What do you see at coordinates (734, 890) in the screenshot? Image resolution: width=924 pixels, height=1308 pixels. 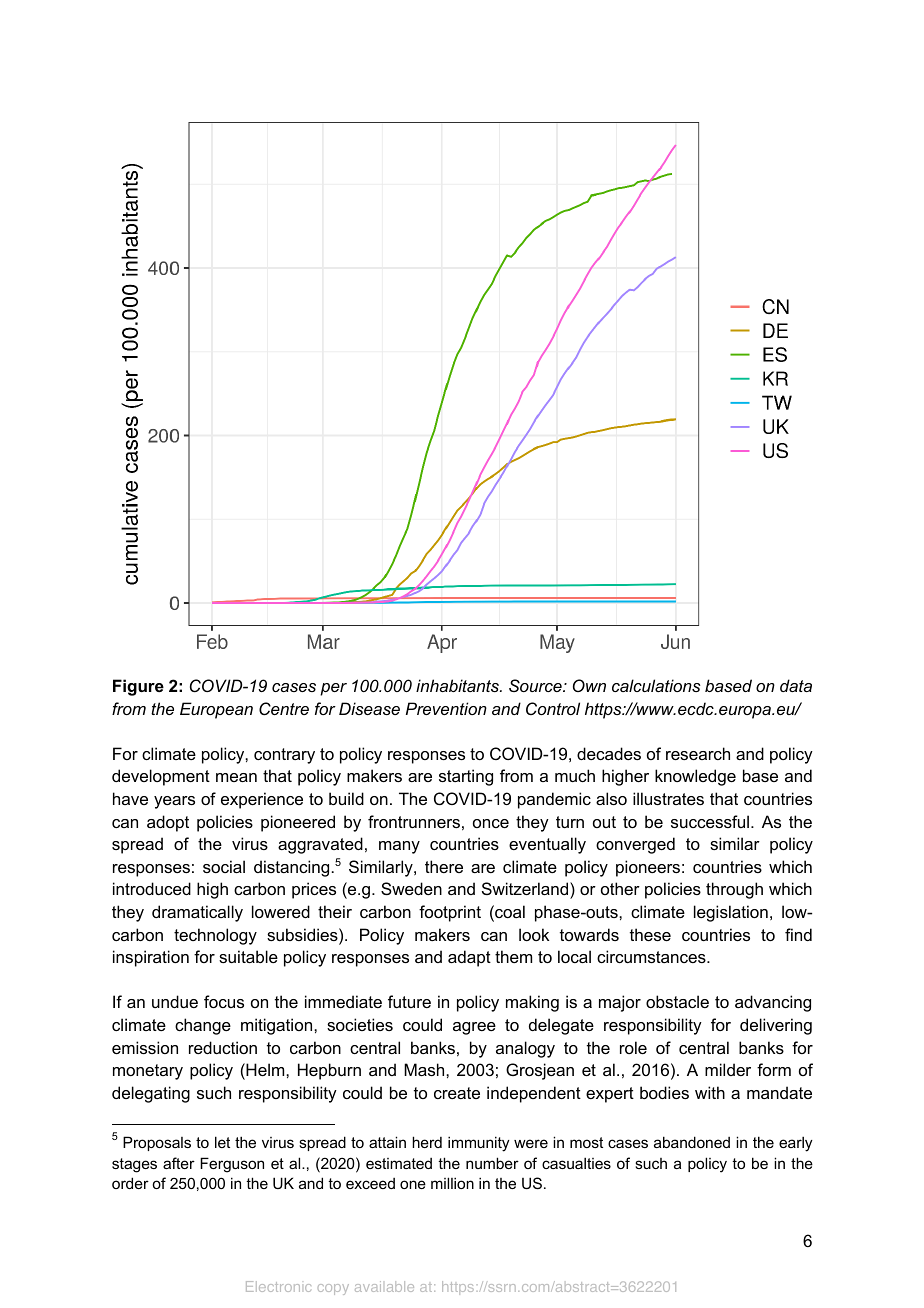 I see `through` at bounding box center [734, 890].
